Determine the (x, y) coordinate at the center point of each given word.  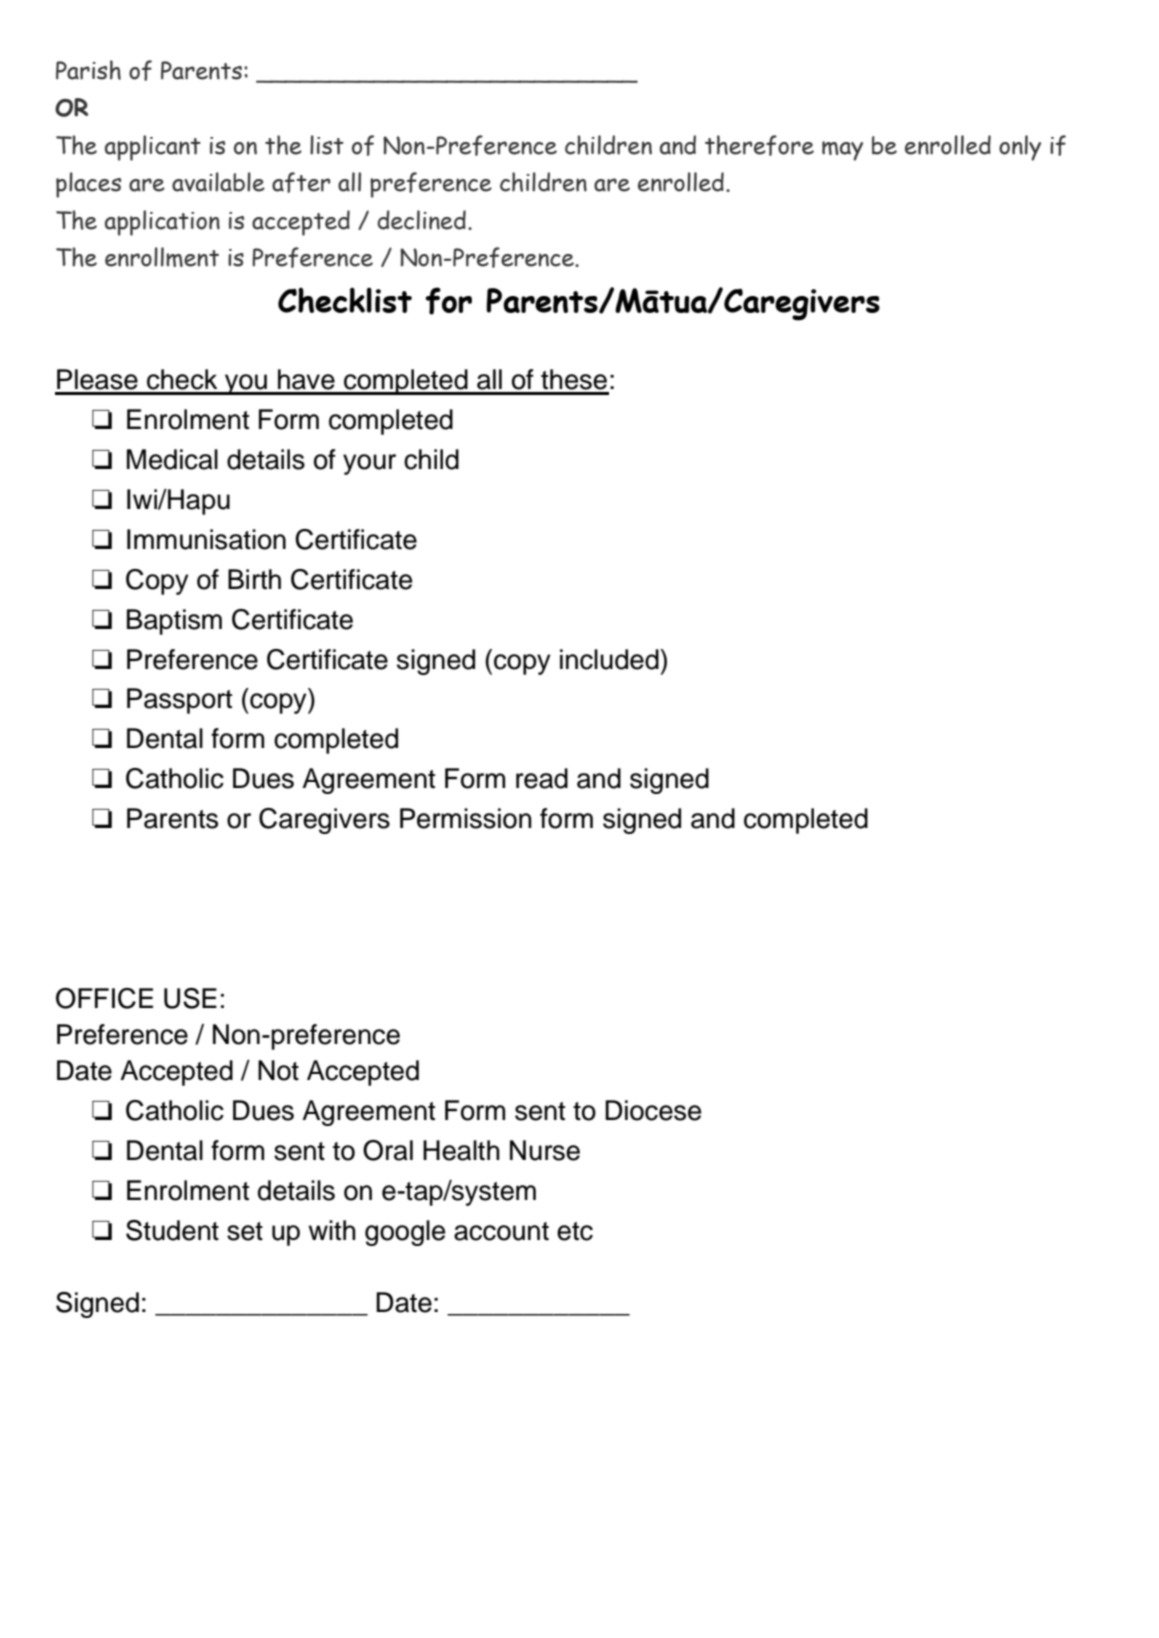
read (542, 778)
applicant (153, 148)
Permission (466, 818)
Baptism (174, 622)
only (1020, 148)
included (610, 659)
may (842, 151)
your (369, 464)
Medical (172, 459)
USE (190, 998)
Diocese (653, 1110)
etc (575, 1231)
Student (172, 1230)
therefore (759, 145)
